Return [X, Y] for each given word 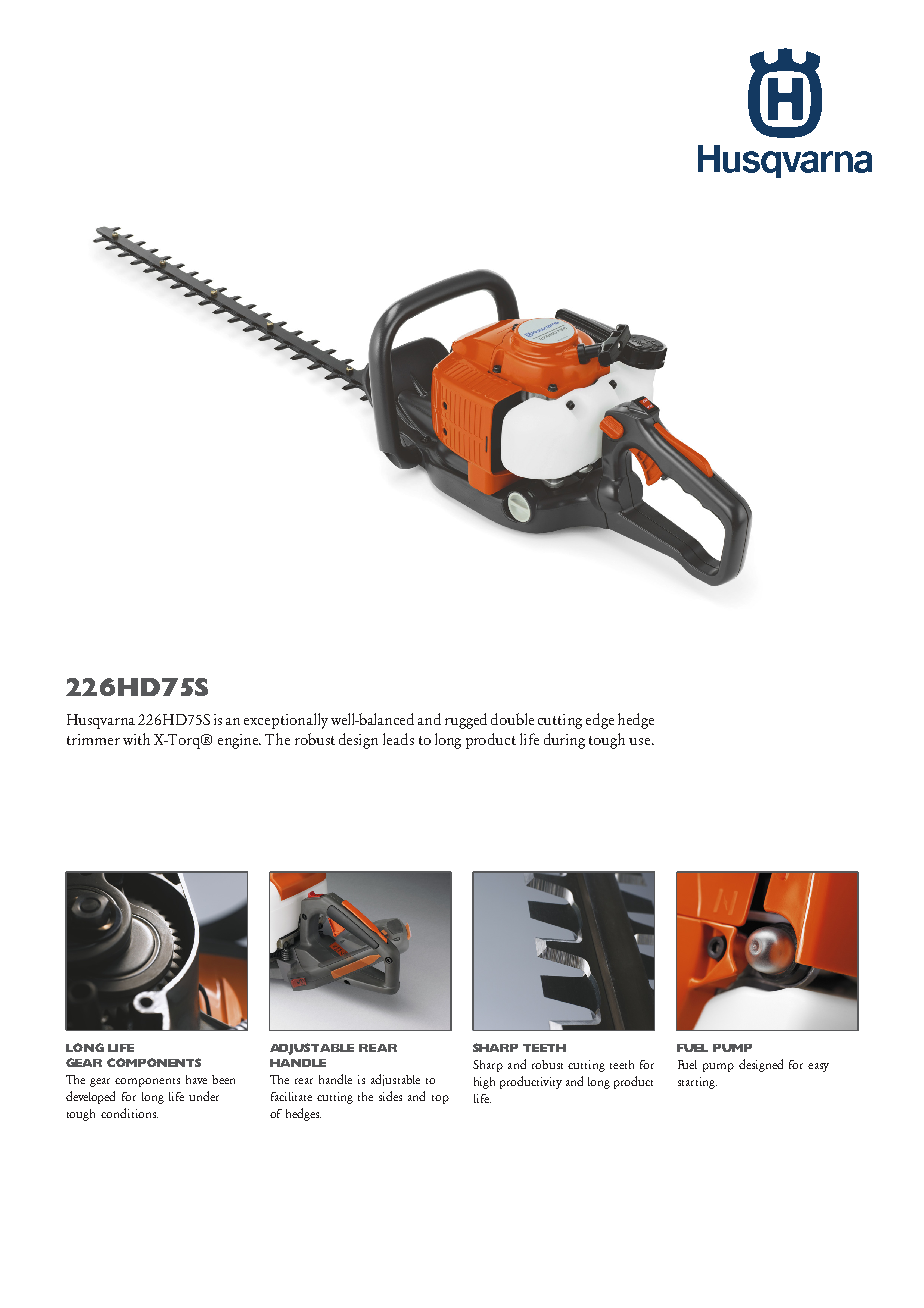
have [196, 1079]
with [136, 739]
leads [398, 739]
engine [239, 741]
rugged [466, 721]
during [564, 741]
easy [818, 1067]
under [204, 1096]
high [484, 1083]
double [512, 719]
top [440, 1099]
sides [390, 1096]
